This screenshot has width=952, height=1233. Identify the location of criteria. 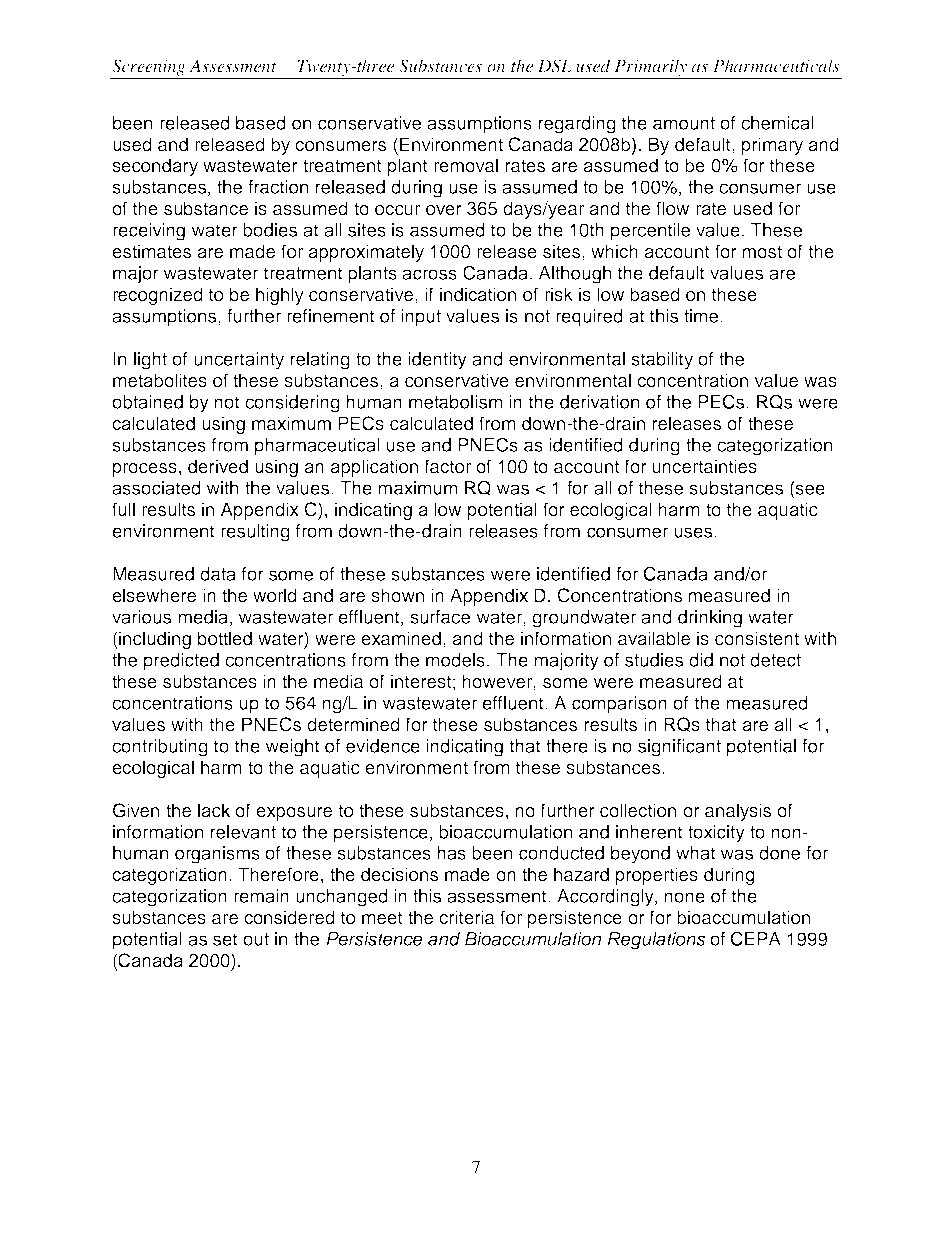
(466, 917).
